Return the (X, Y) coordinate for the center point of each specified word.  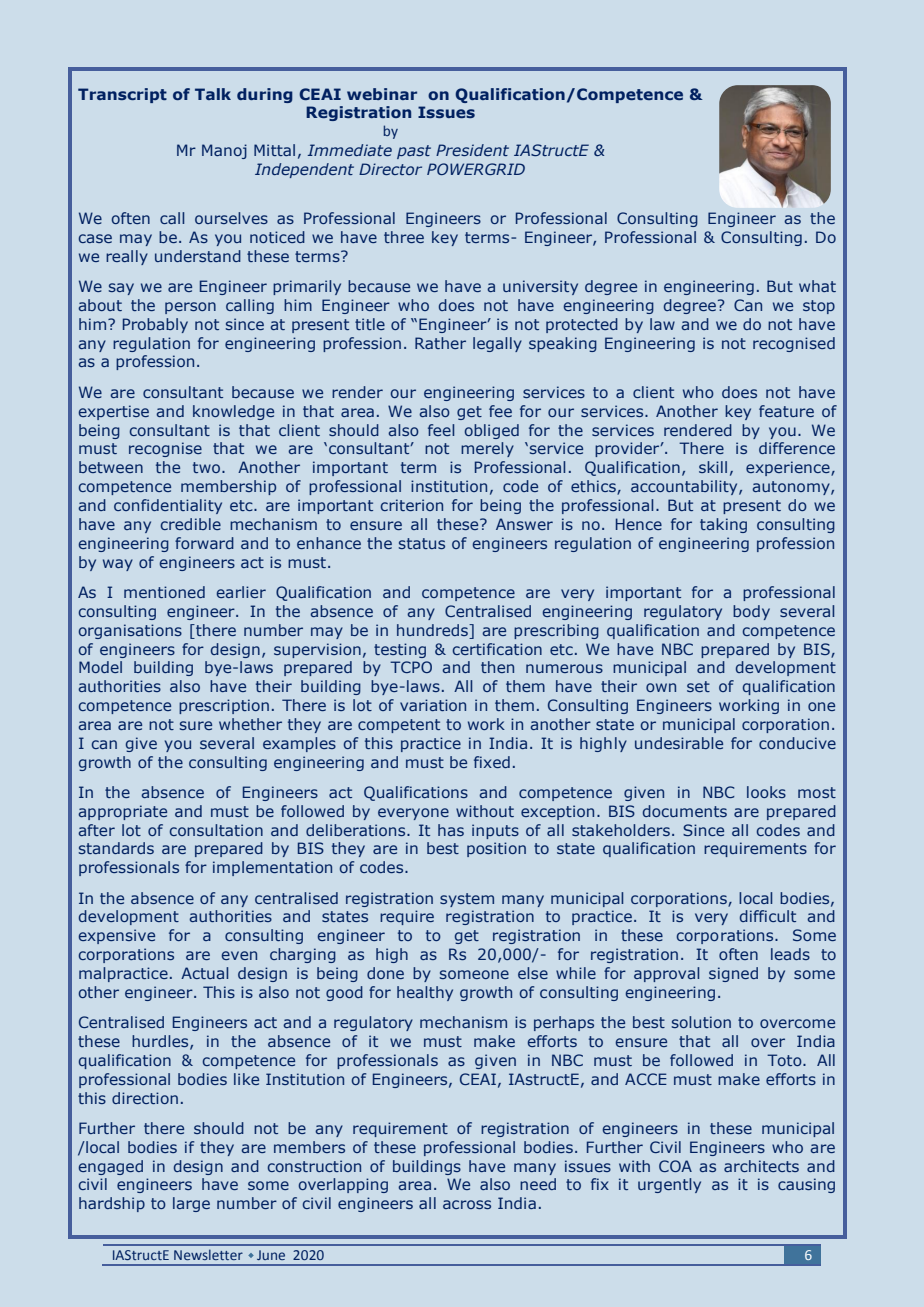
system (467, 900)
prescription (224, 706)
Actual (204, 973)
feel (441, 430)
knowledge (233, 412)
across (467, 1204)
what (817, 286)
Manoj (224, 151)
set (698, 686)
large (191, 1204)
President (472, 150)
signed (733, 974)
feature (786, 411)
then (497, 667)
